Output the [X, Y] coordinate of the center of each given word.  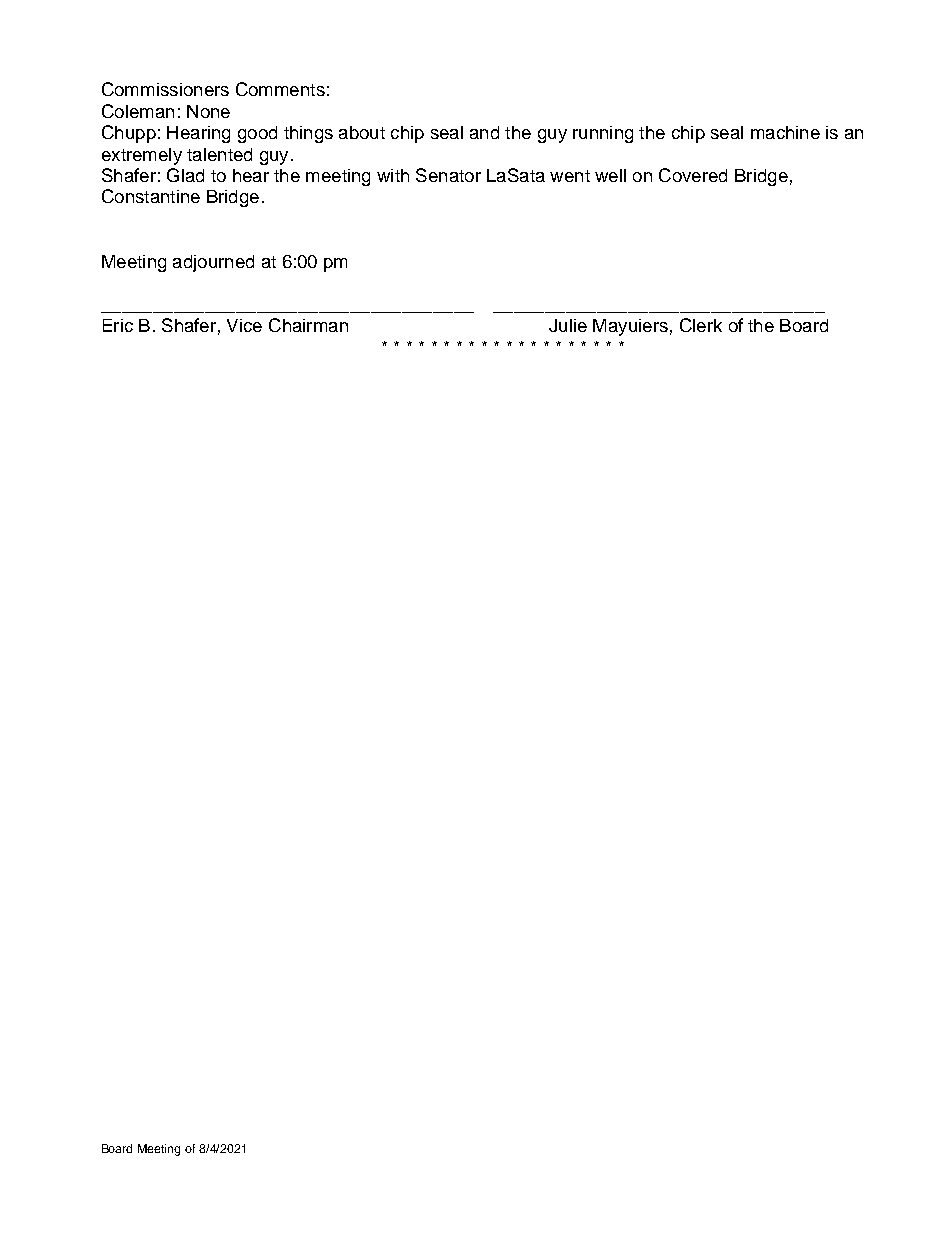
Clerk [701, 325]
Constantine [151, 196]
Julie [568, 325]
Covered [693, 175]
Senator [448, 175]
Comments [280, 89]
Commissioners [165, 89]
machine [785, 132]
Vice [244, 325]
